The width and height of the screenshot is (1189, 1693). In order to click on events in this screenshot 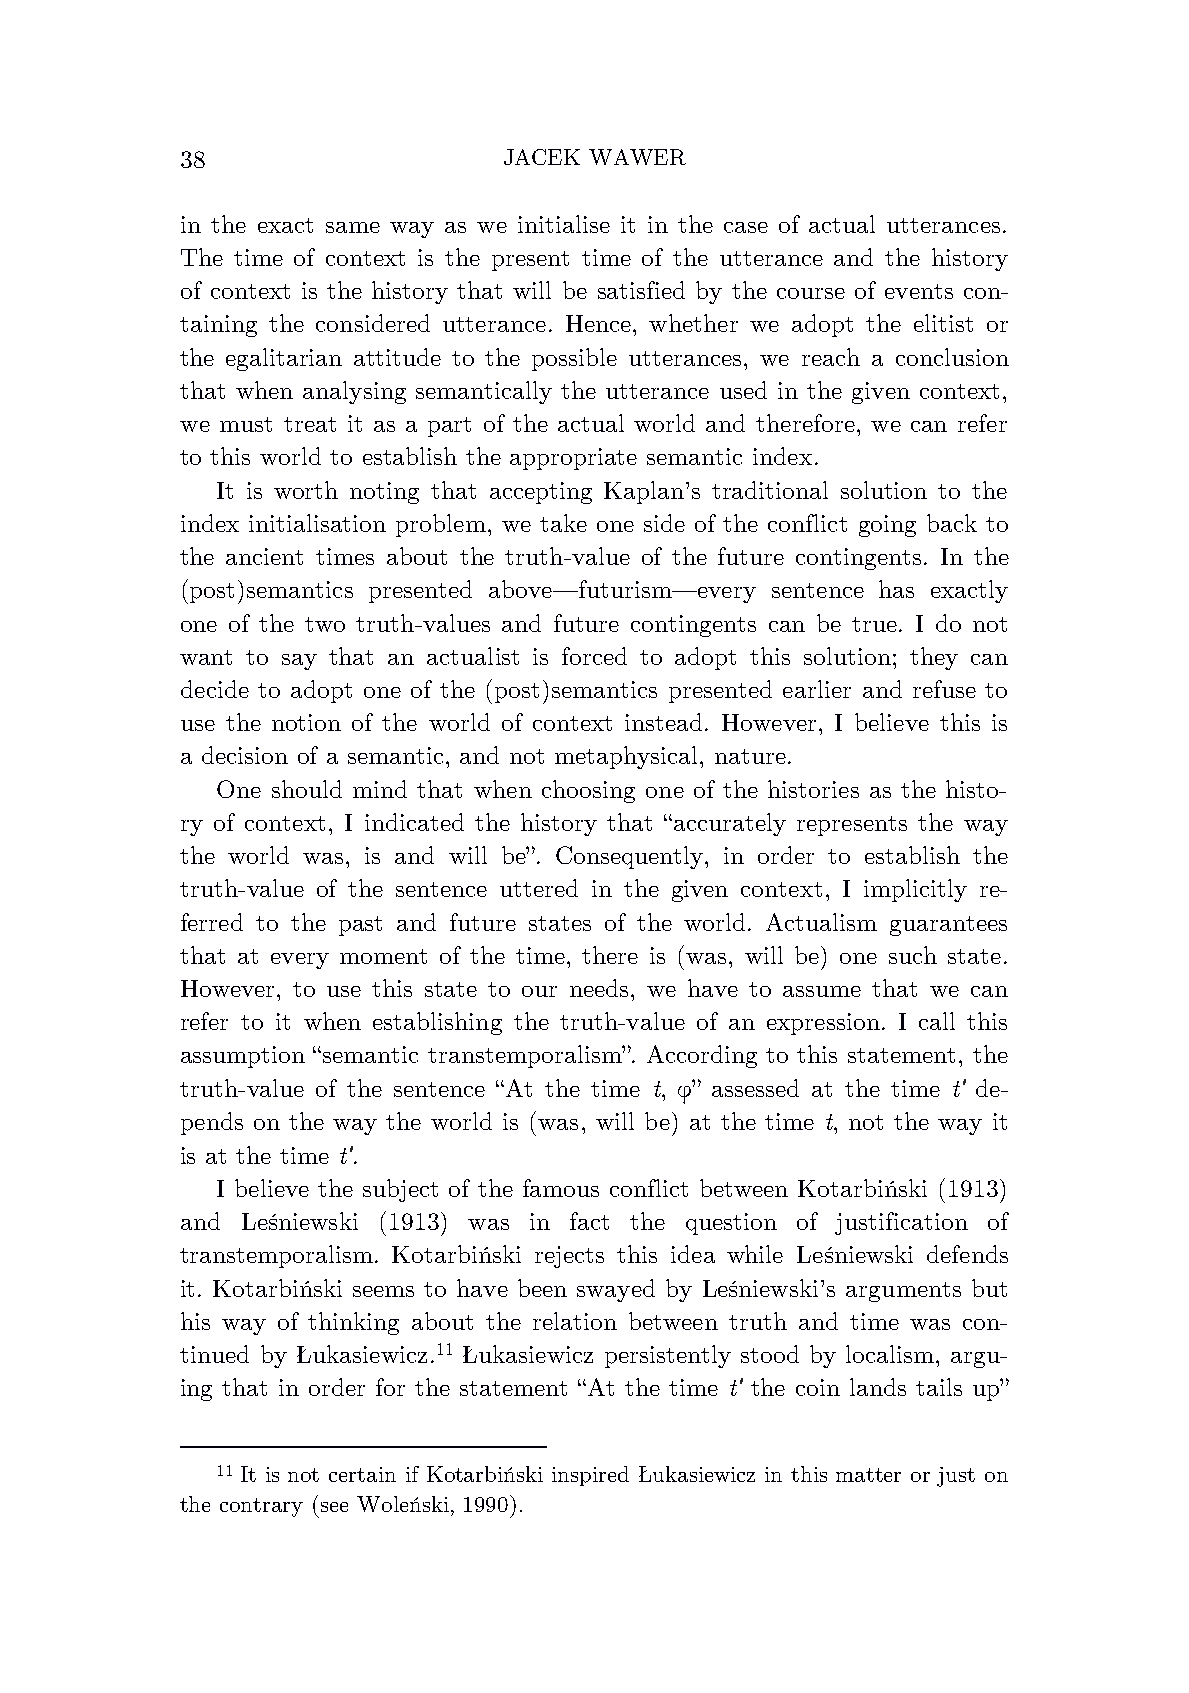, I will do `click(919, 291)`.
